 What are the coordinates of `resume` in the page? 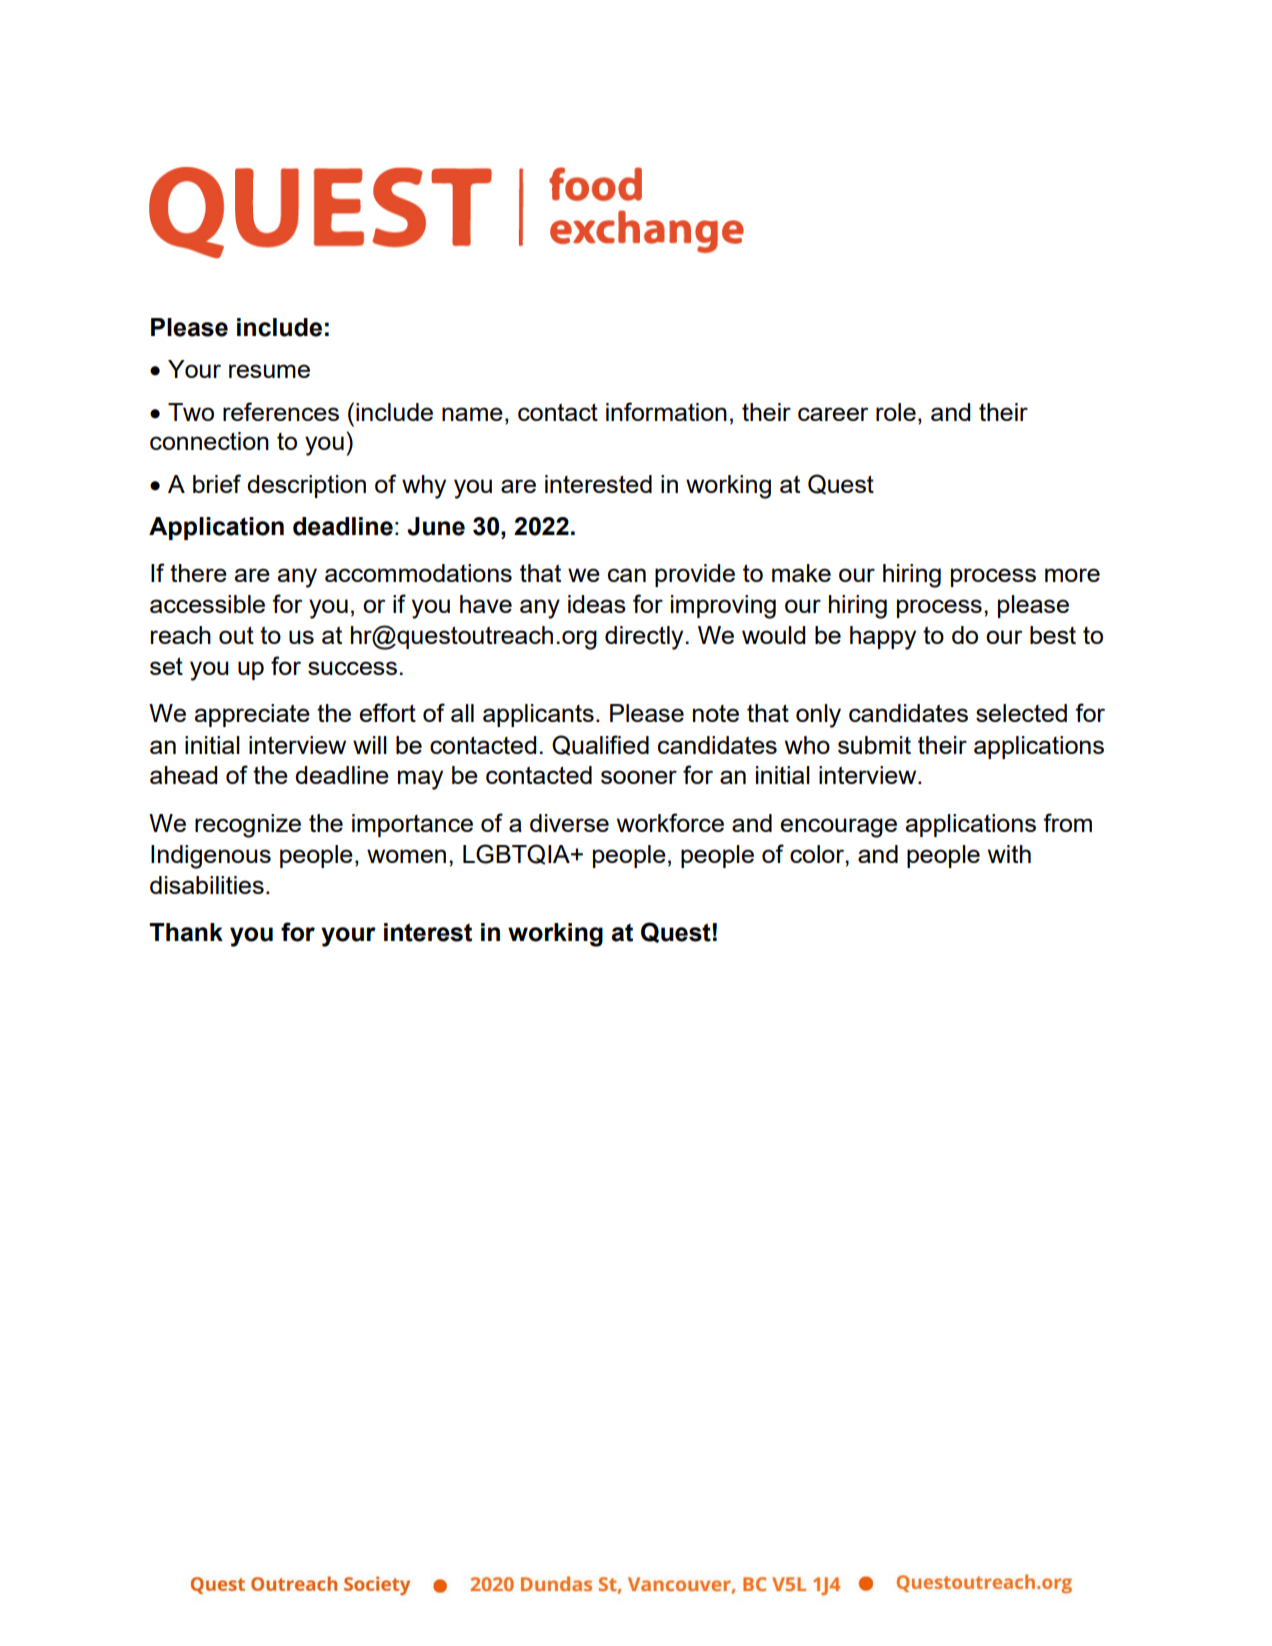 It's located at (269, 371).
